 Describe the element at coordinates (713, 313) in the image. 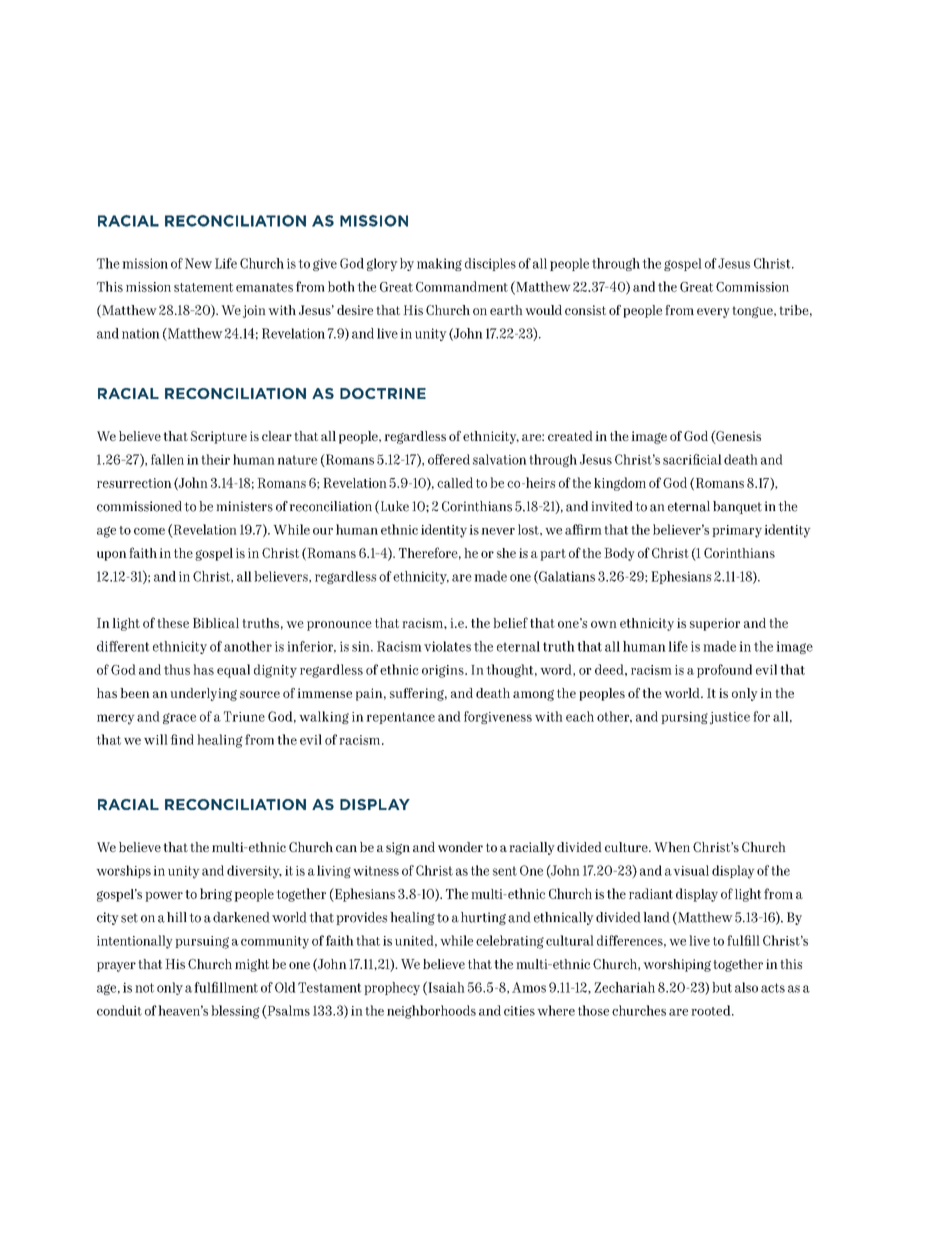

I see `every` at that location.
